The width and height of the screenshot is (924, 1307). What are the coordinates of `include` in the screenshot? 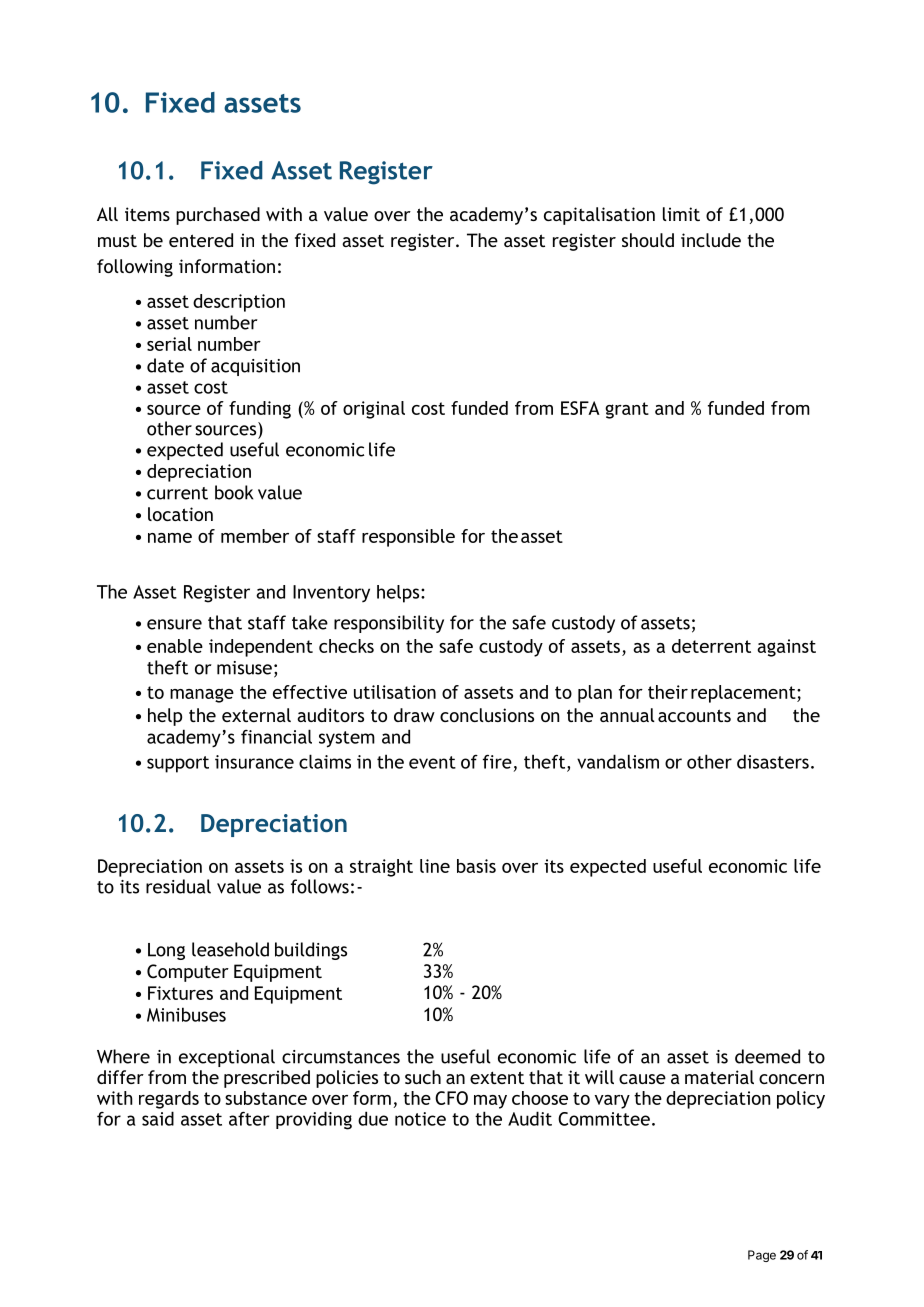 It's located at (711, 240).
